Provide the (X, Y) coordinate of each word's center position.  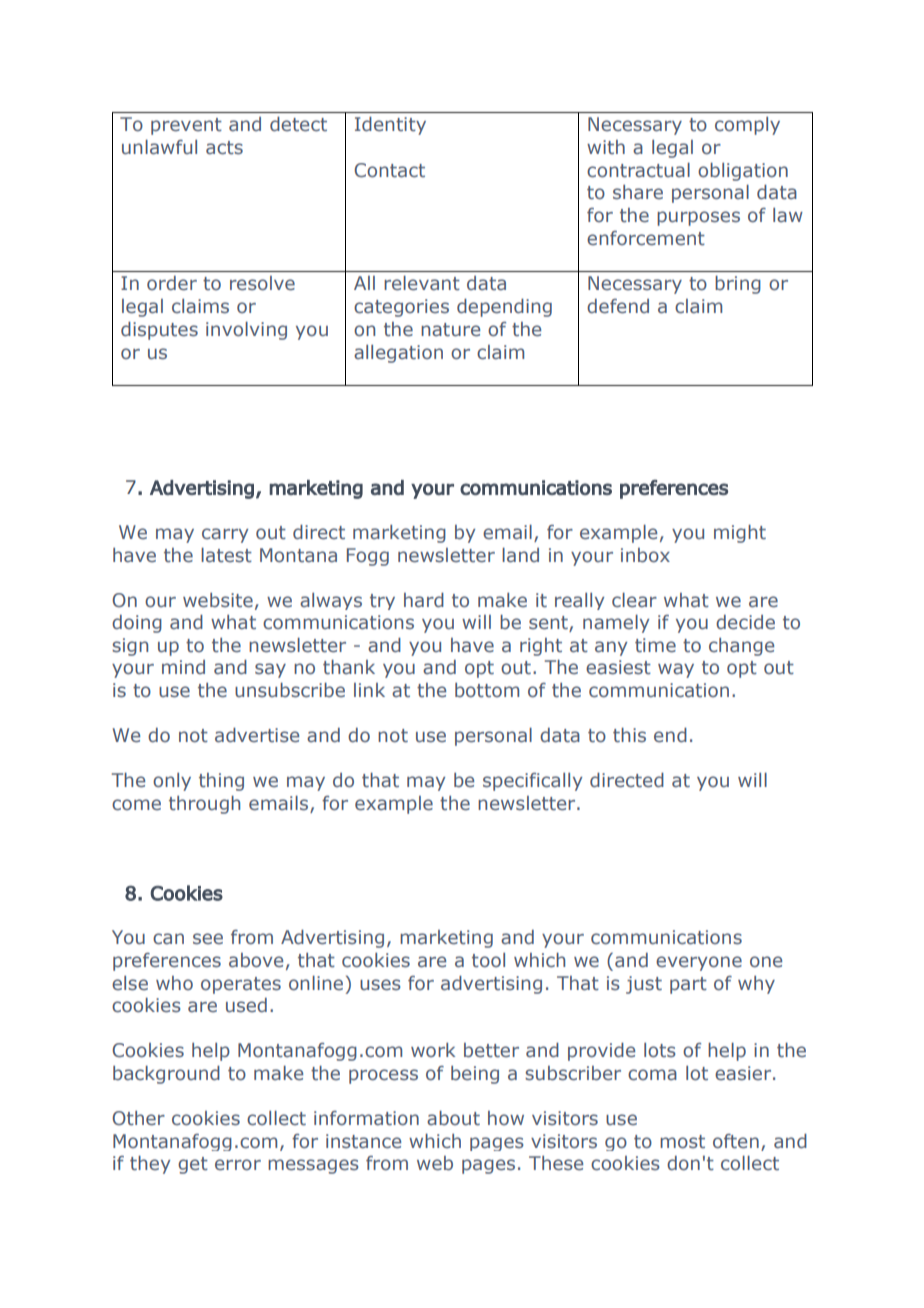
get (193, 1165)
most (682, 1142)
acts (224, 148)
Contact (389, 170)
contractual (638, 170)
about (453, 1118)
